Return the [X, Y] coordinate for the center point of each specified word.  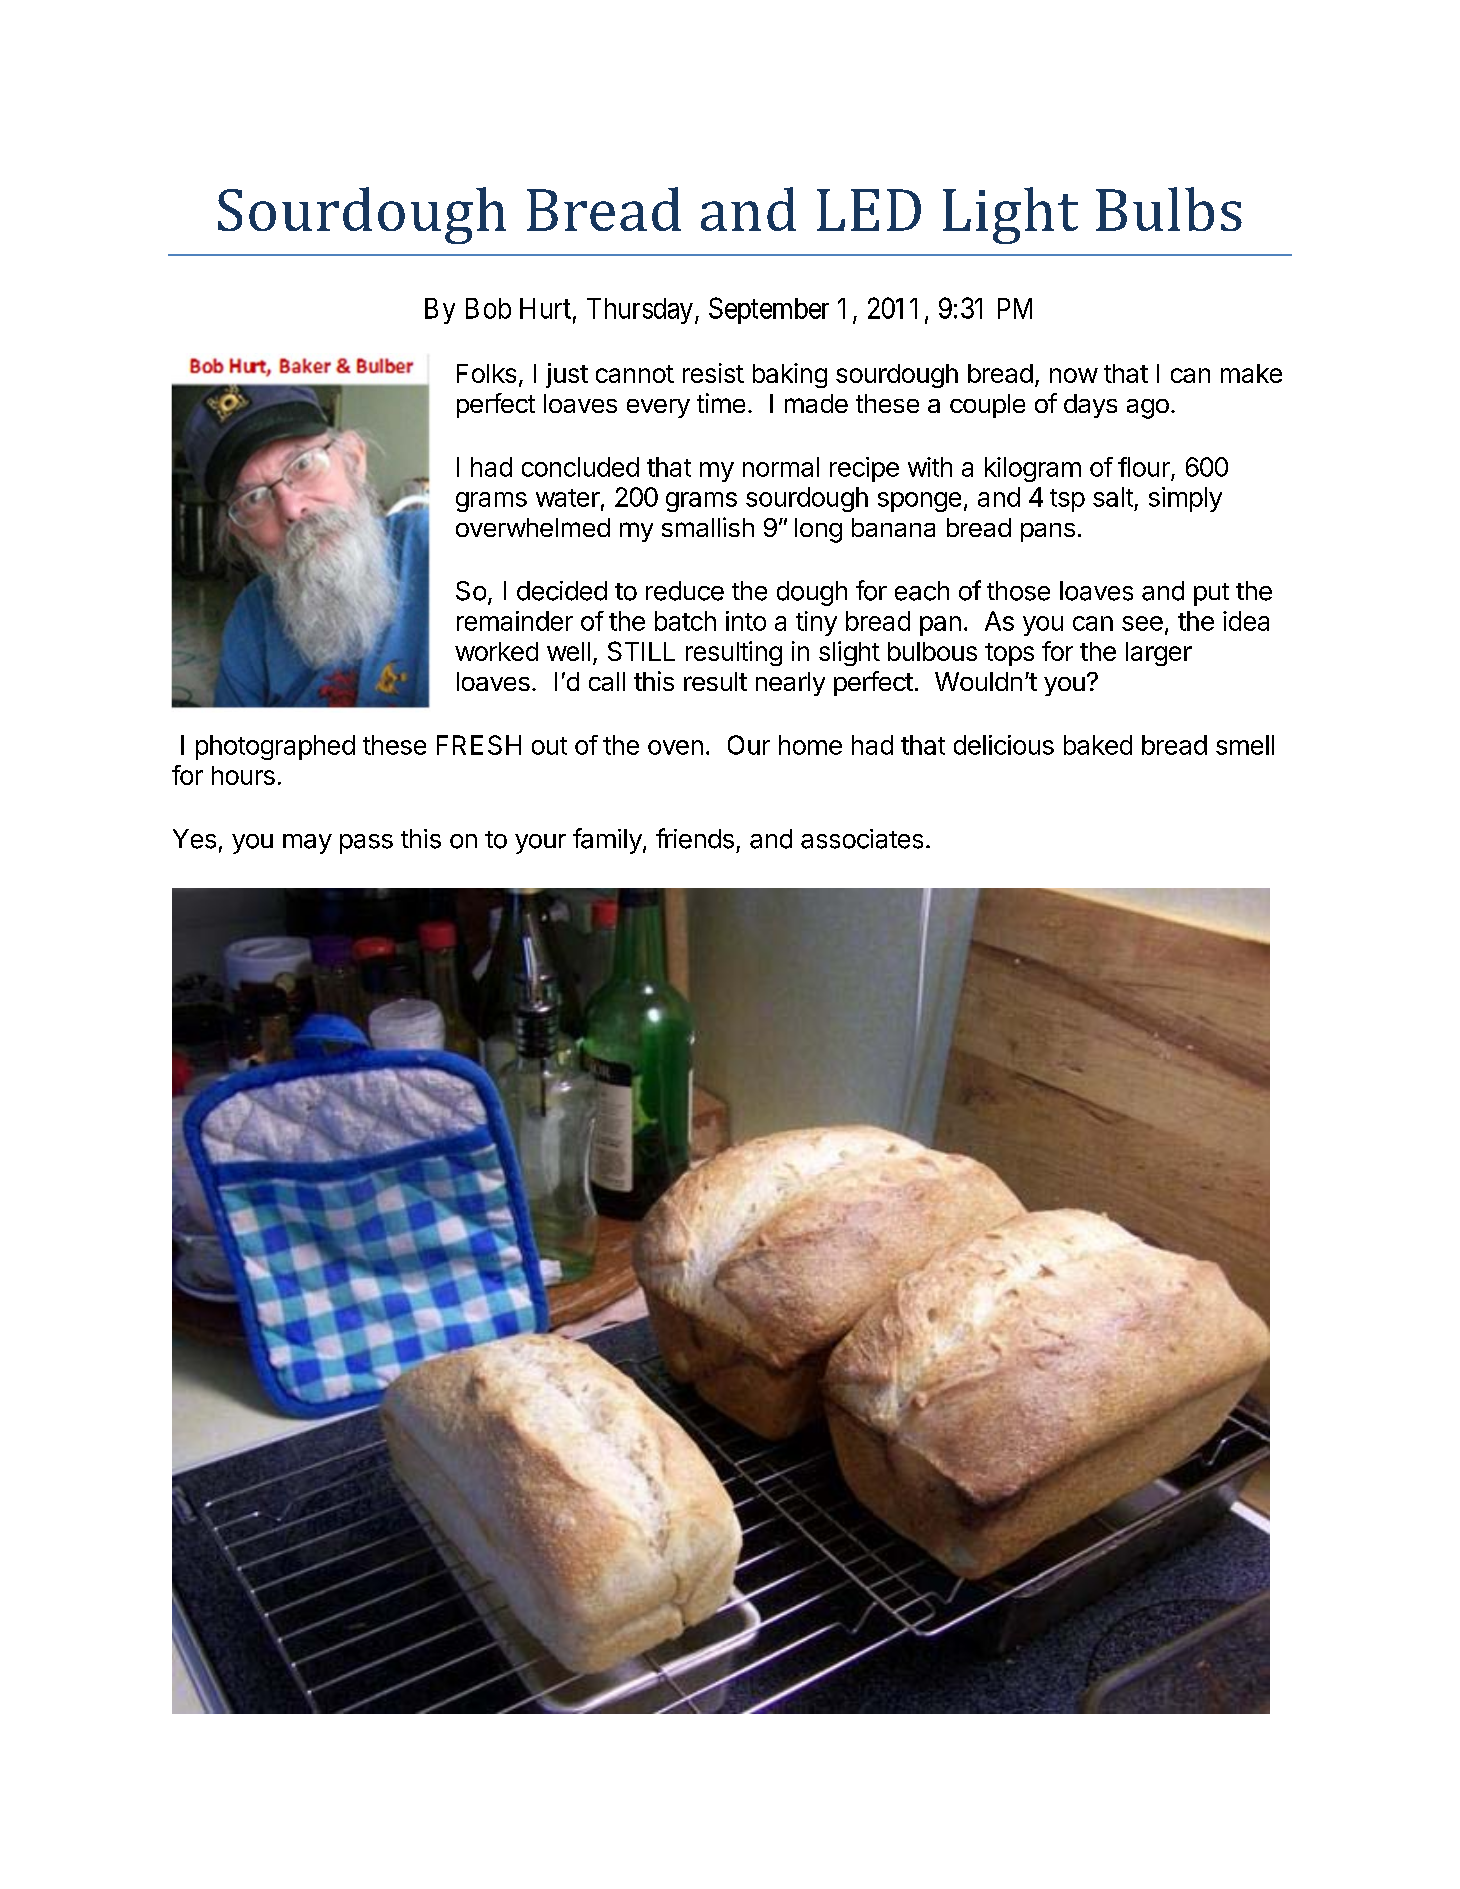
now [1074, 375]
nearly [790, 684]
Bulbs [1169, 209]
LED [869, 210]
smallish [708, 527]
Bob [488, 308]
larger [1159, 654]
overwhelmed [533, 527]
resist [713, 373]
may [307, 844]
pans [1048, 532]
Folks [486, 373]
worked [496, 651]
